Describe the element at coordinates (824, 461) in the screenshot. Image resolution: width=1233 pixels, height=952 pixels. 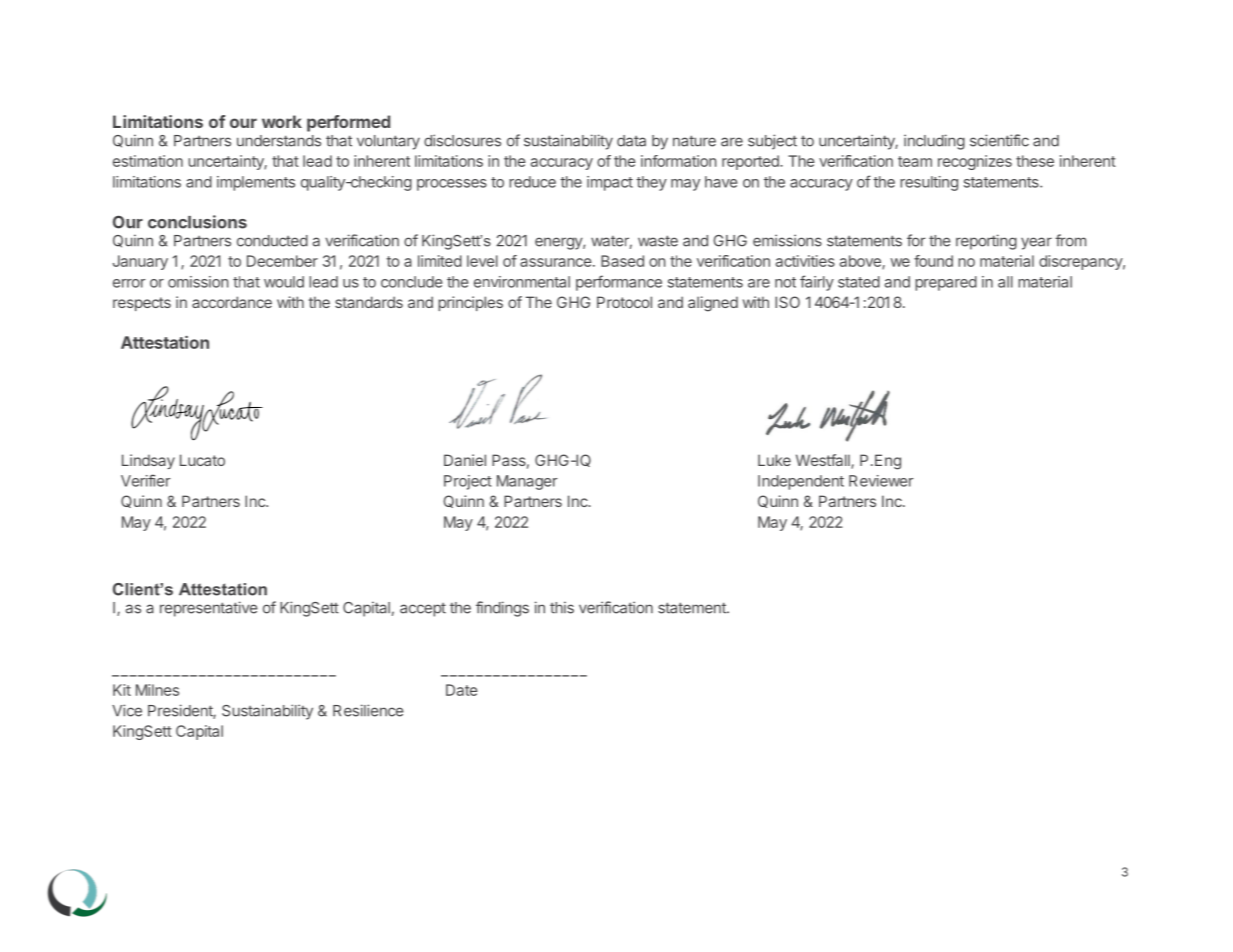
I see `Westfall` at that location.
